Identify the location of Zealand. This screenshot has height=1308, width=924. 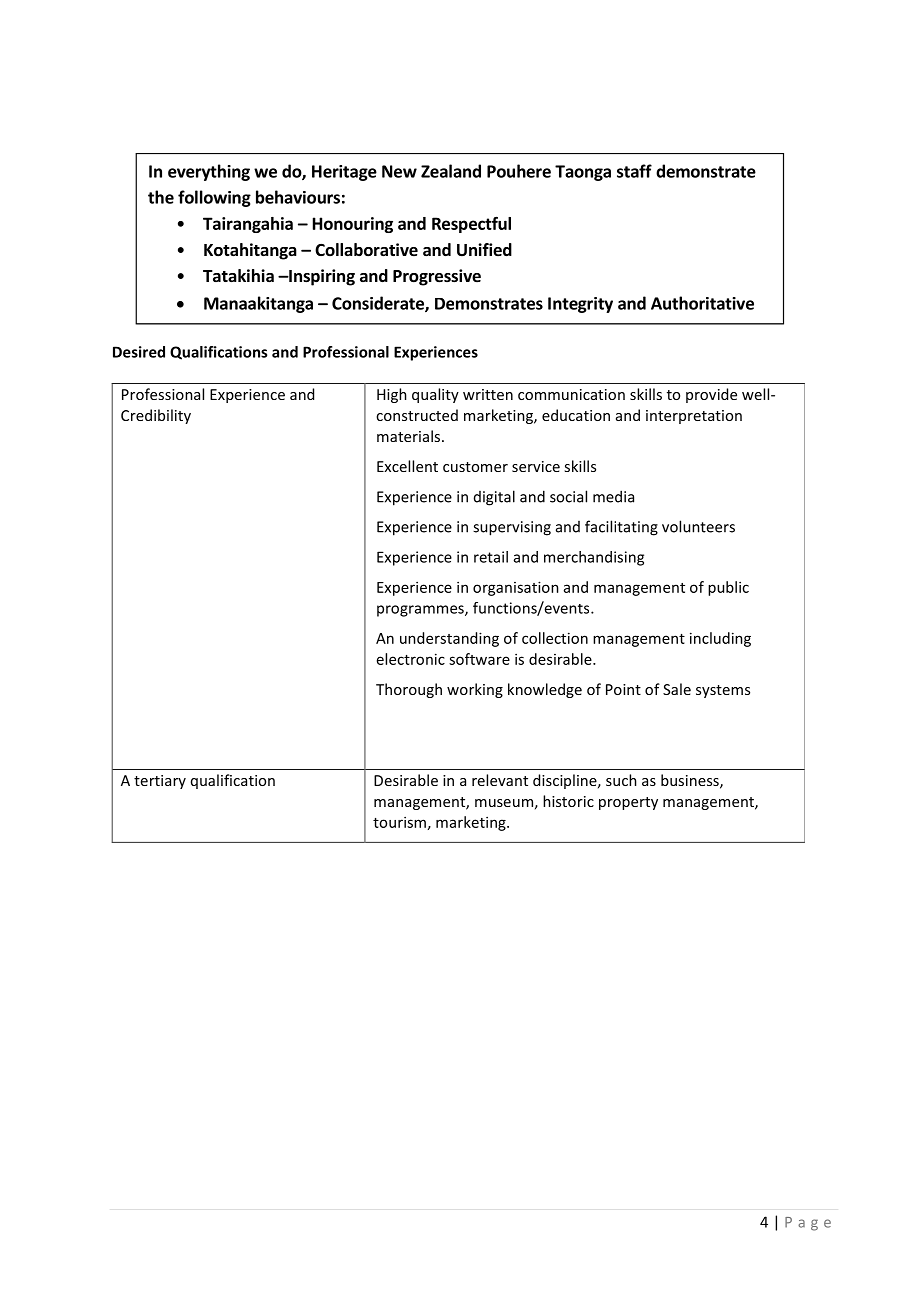
(451, 171).
